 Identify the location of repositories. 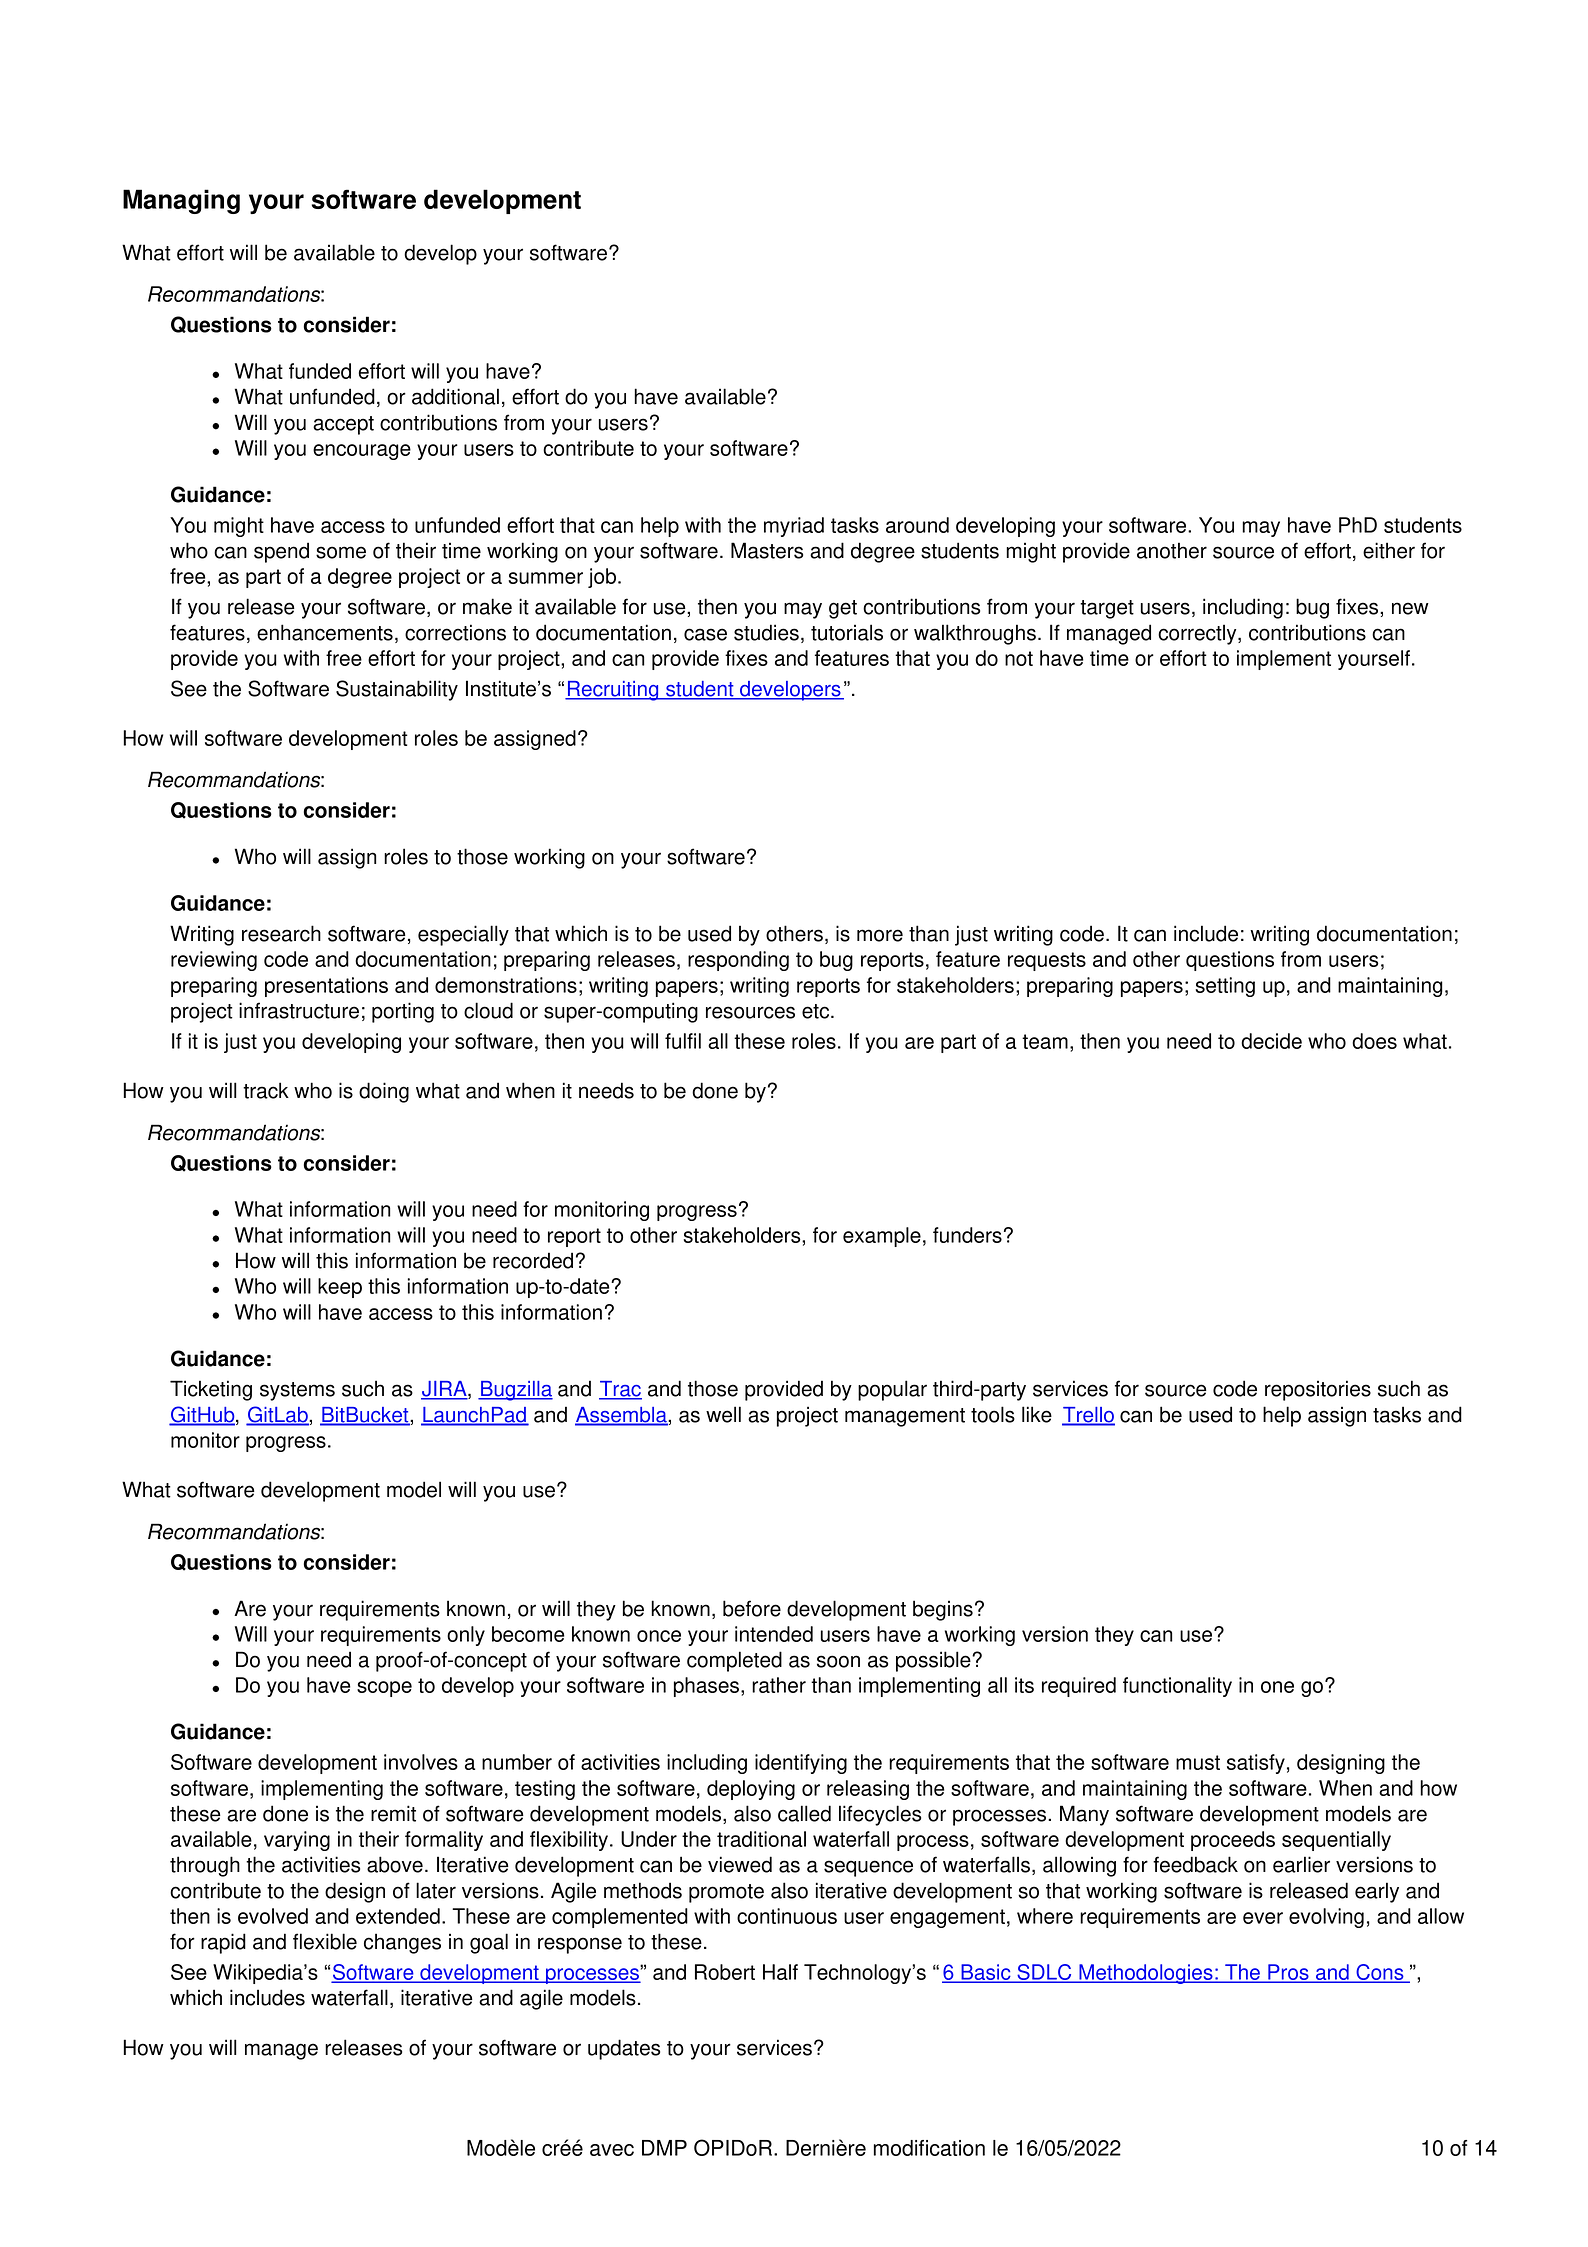
(1318, 1390).
